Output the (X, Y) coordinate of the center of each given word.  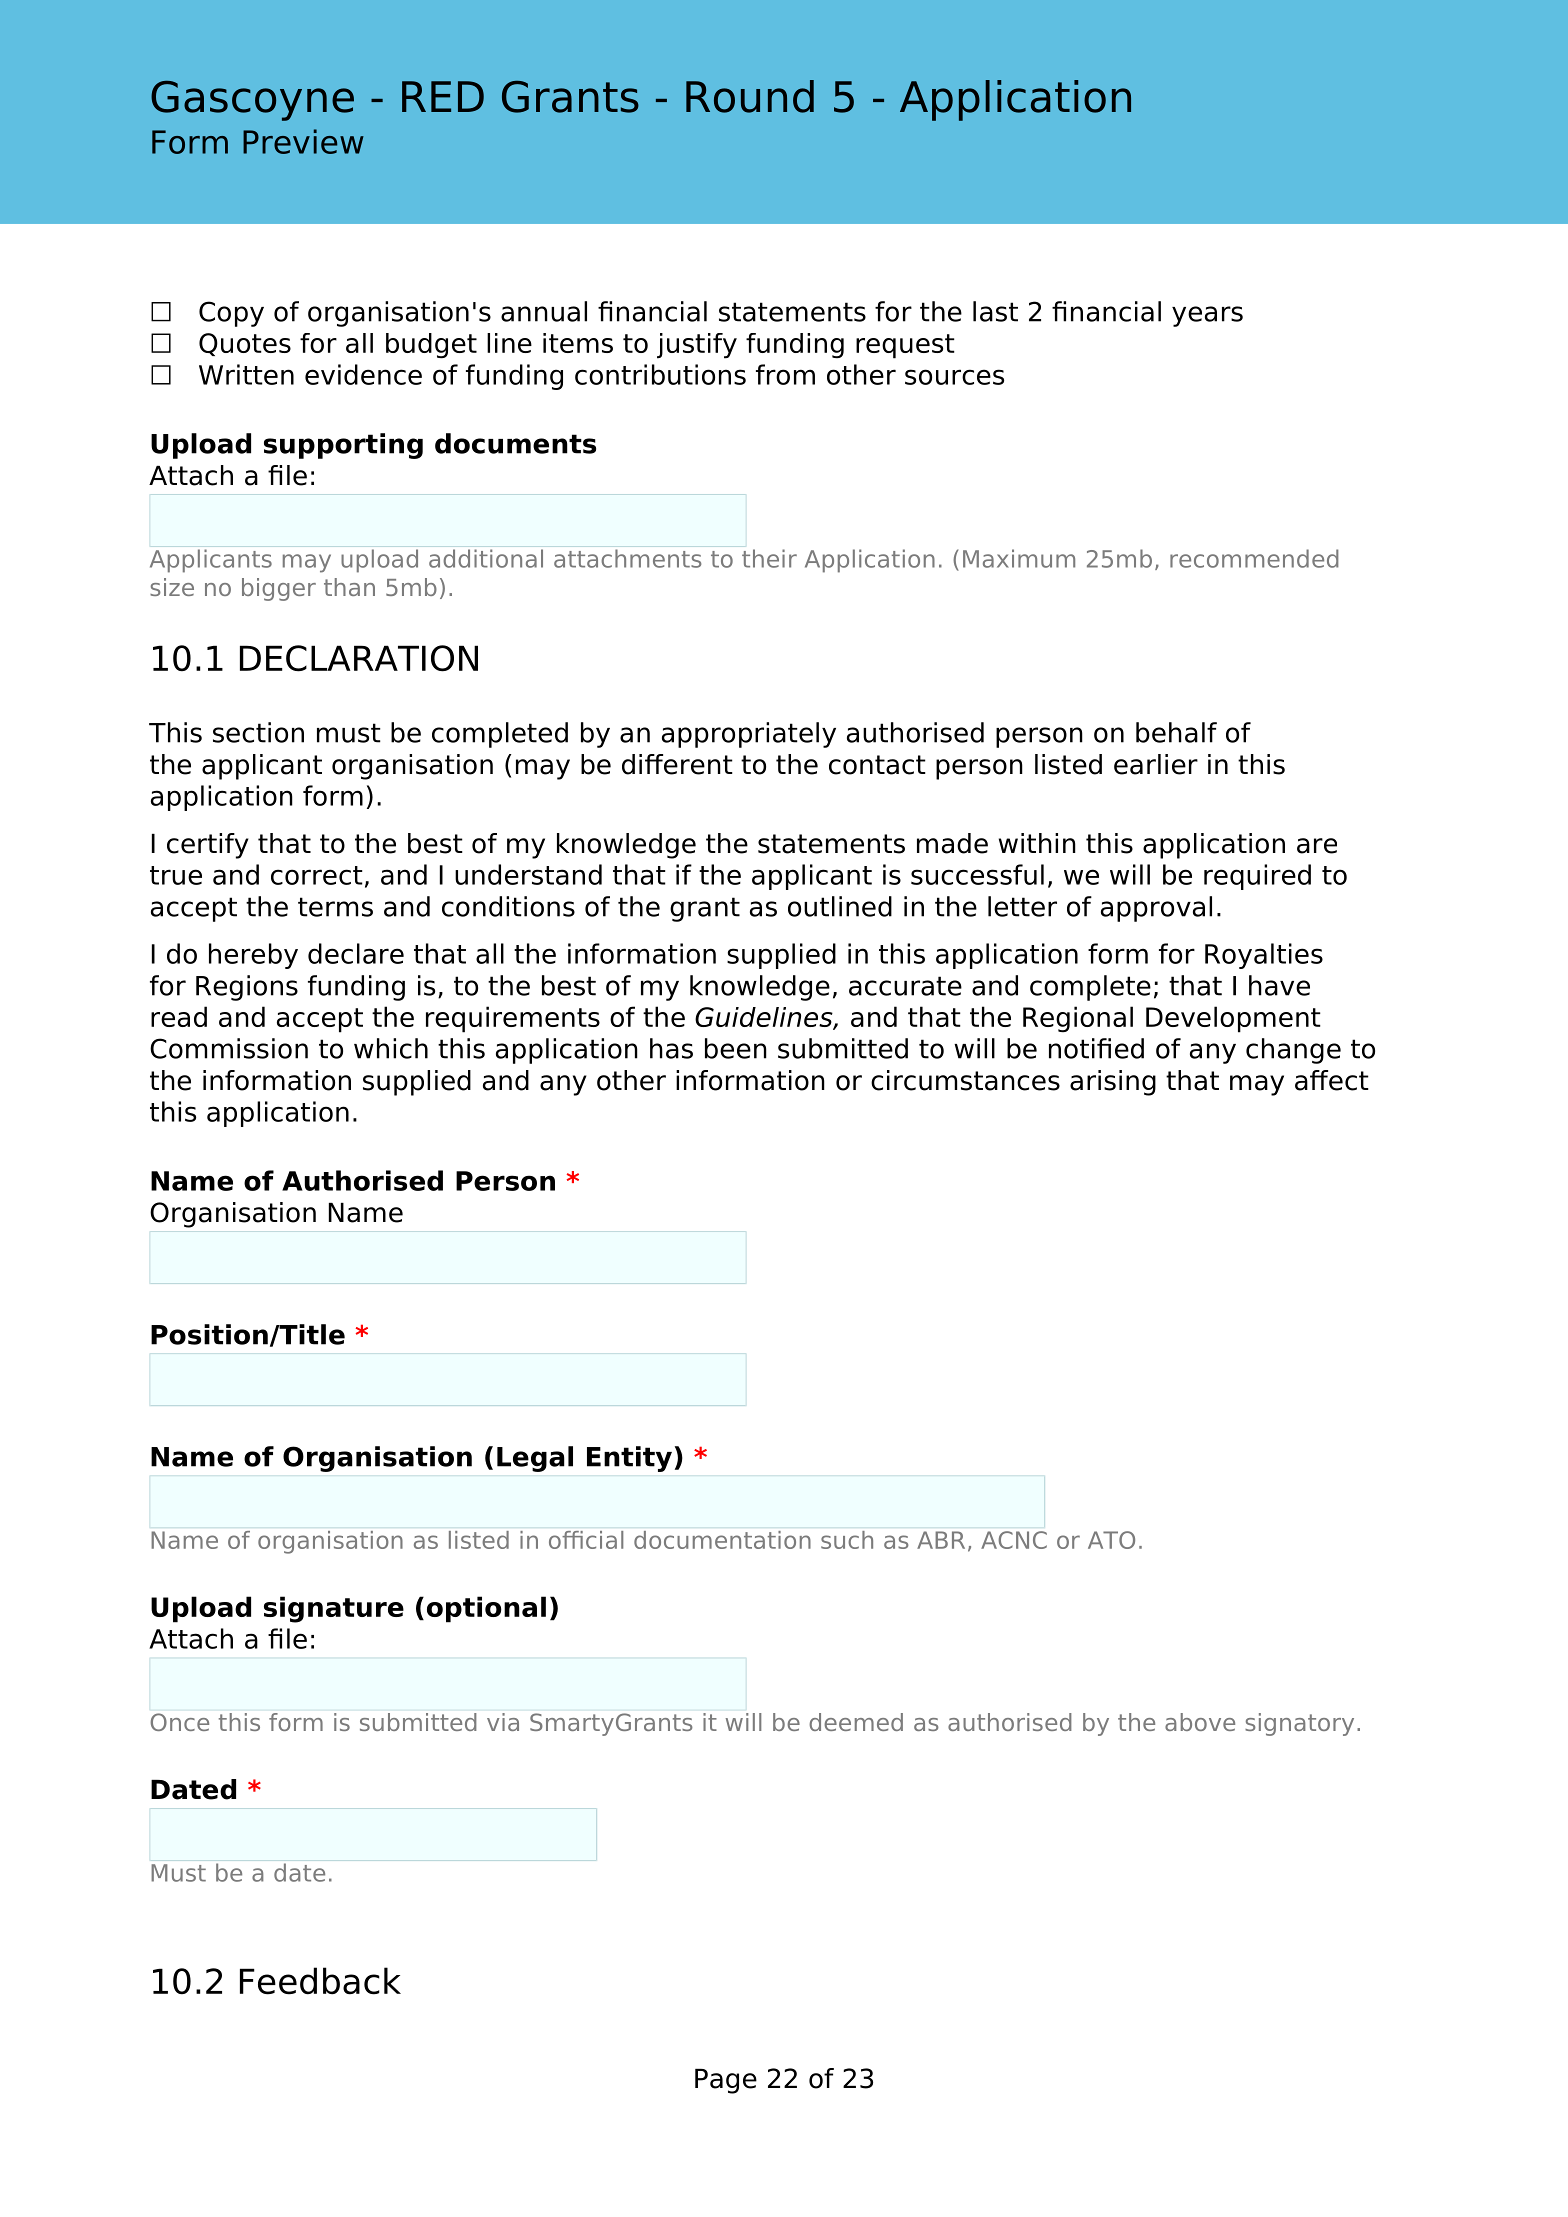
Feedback (320, 1981)
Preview (303, 141)
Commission (229, 1048)
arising (1113, 1083)
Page (726, 2081)
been (736, 1048)
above (1200, 1722)
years (1207, 316)
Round (750, 96)
